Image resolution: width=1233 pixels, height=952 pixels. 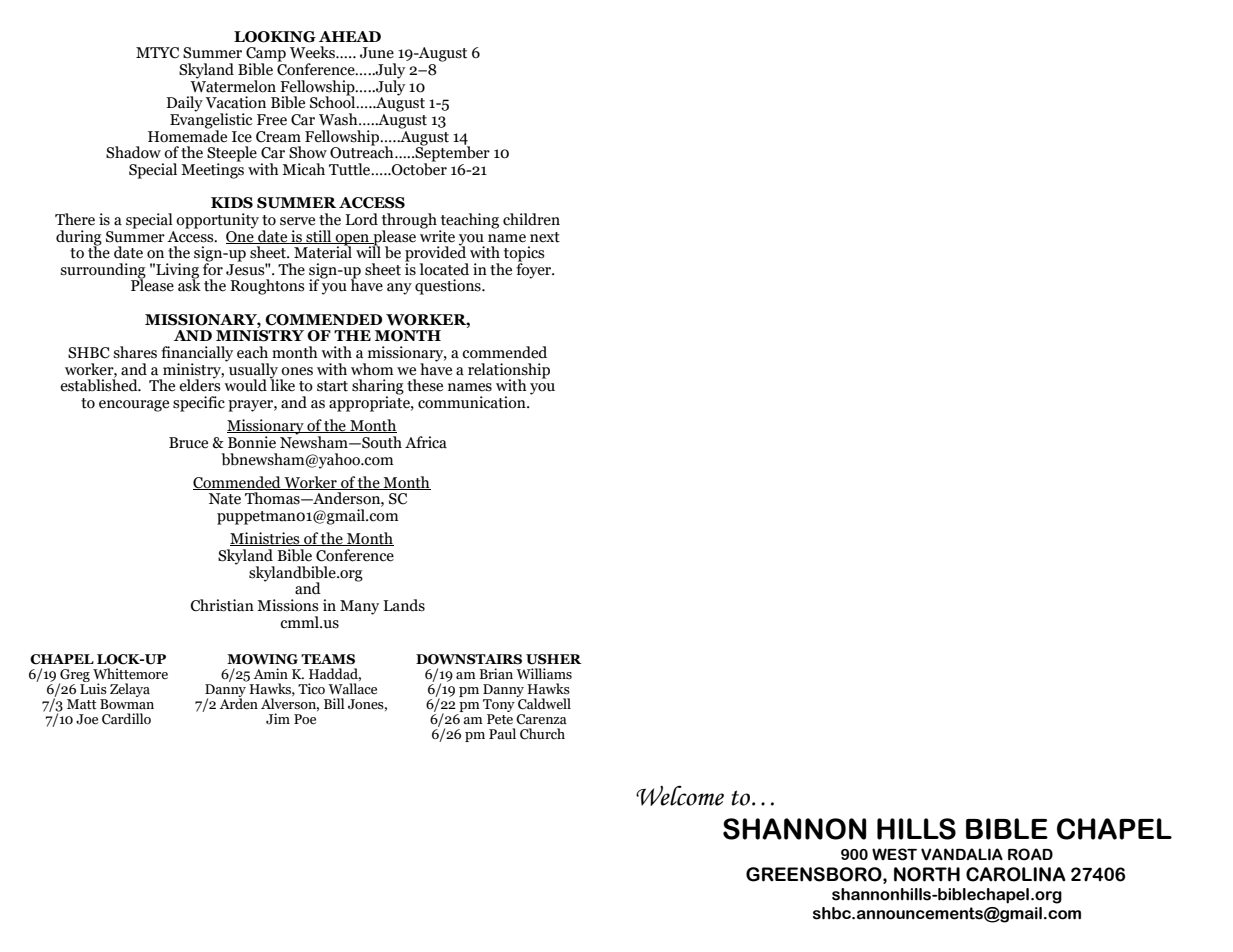 I want to click on Welcome, so click(x=680, y=795).
